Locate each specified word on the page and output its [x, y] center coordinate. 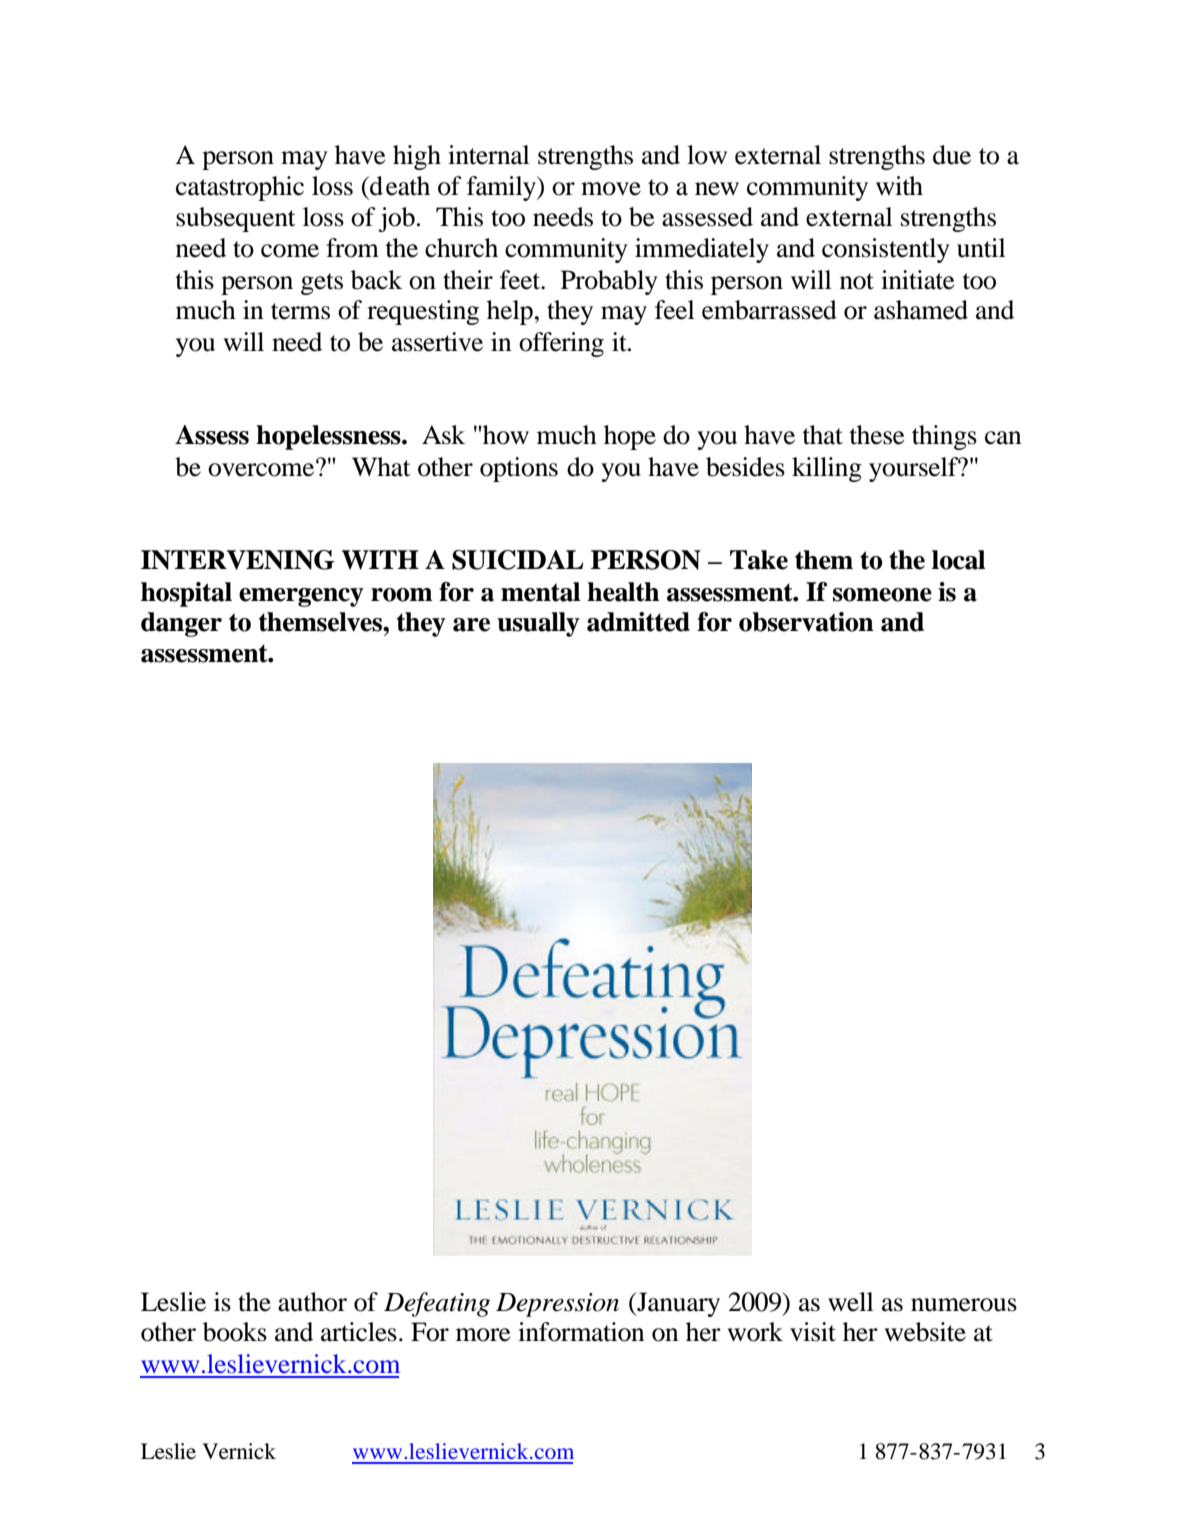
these [876, 435]
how [506, 435]
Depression [557, 1305]
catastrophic [240, 188]
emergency [301, 597]
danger [181, 624]
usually [538, 624]
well [851, 1302]
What [381, 467]
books [235, 1332]
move [611, 189]
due [952, 155]
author [312, 1302]
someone [882, 595]
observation [806, 622]
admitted [638, 622]
